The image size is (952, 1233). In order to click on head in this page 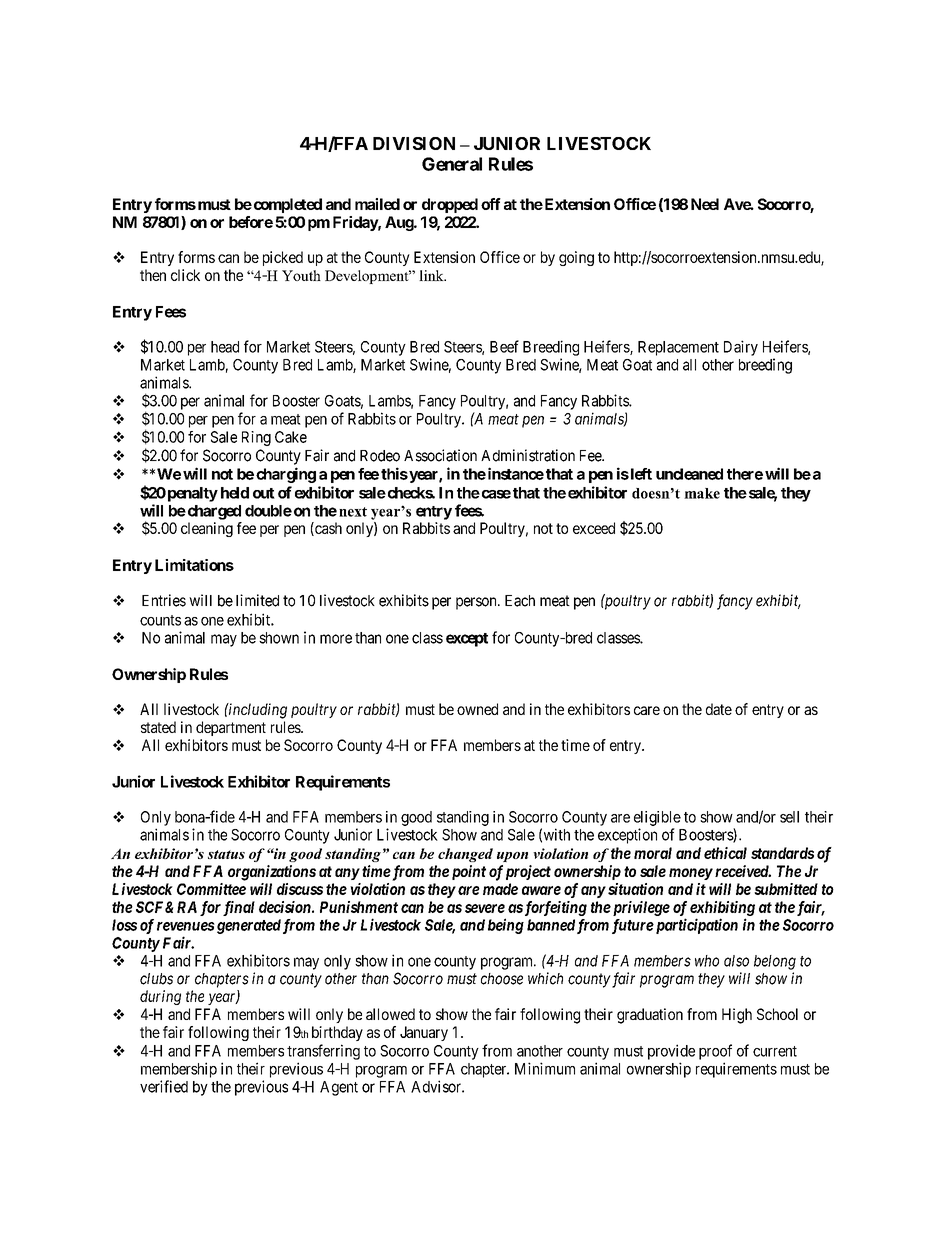, I will do `click(225, 347)`.
